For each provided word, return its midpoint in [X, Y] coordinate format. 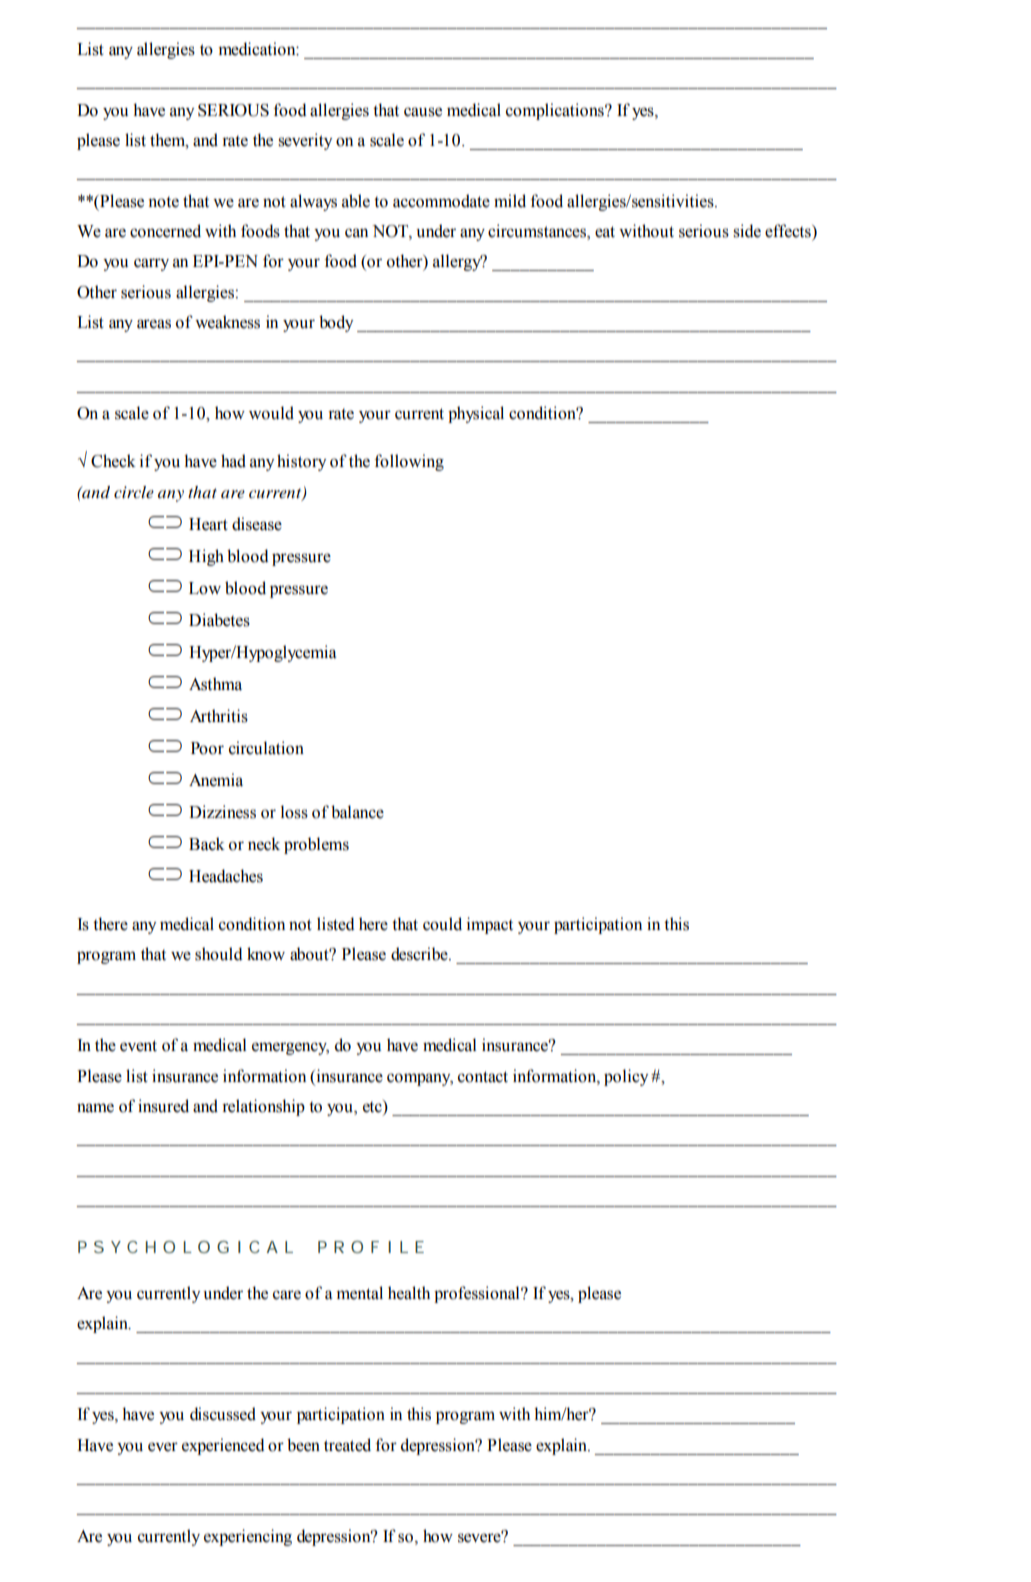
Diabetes [219, 620]
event [138, 1046]
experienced [223, 1446]
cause [423, 112]
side [747, 231]
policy [626, 1077]
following [409, 462]
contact [483, 1077]
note [163, 202]
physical [476, 414]
